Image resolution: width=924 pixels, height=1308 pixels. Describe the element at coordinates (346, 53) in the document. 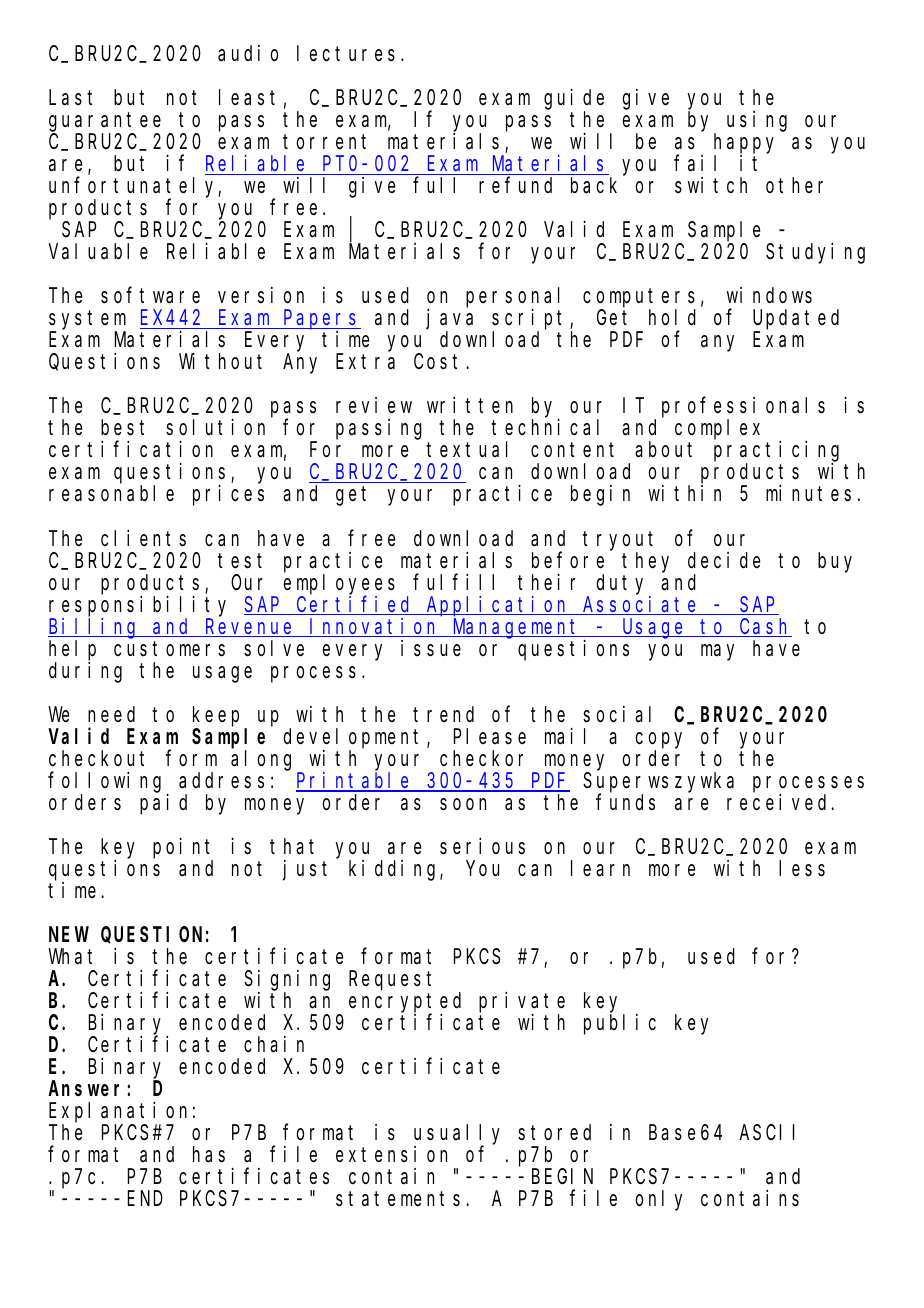

I see `lectures` at that location.
